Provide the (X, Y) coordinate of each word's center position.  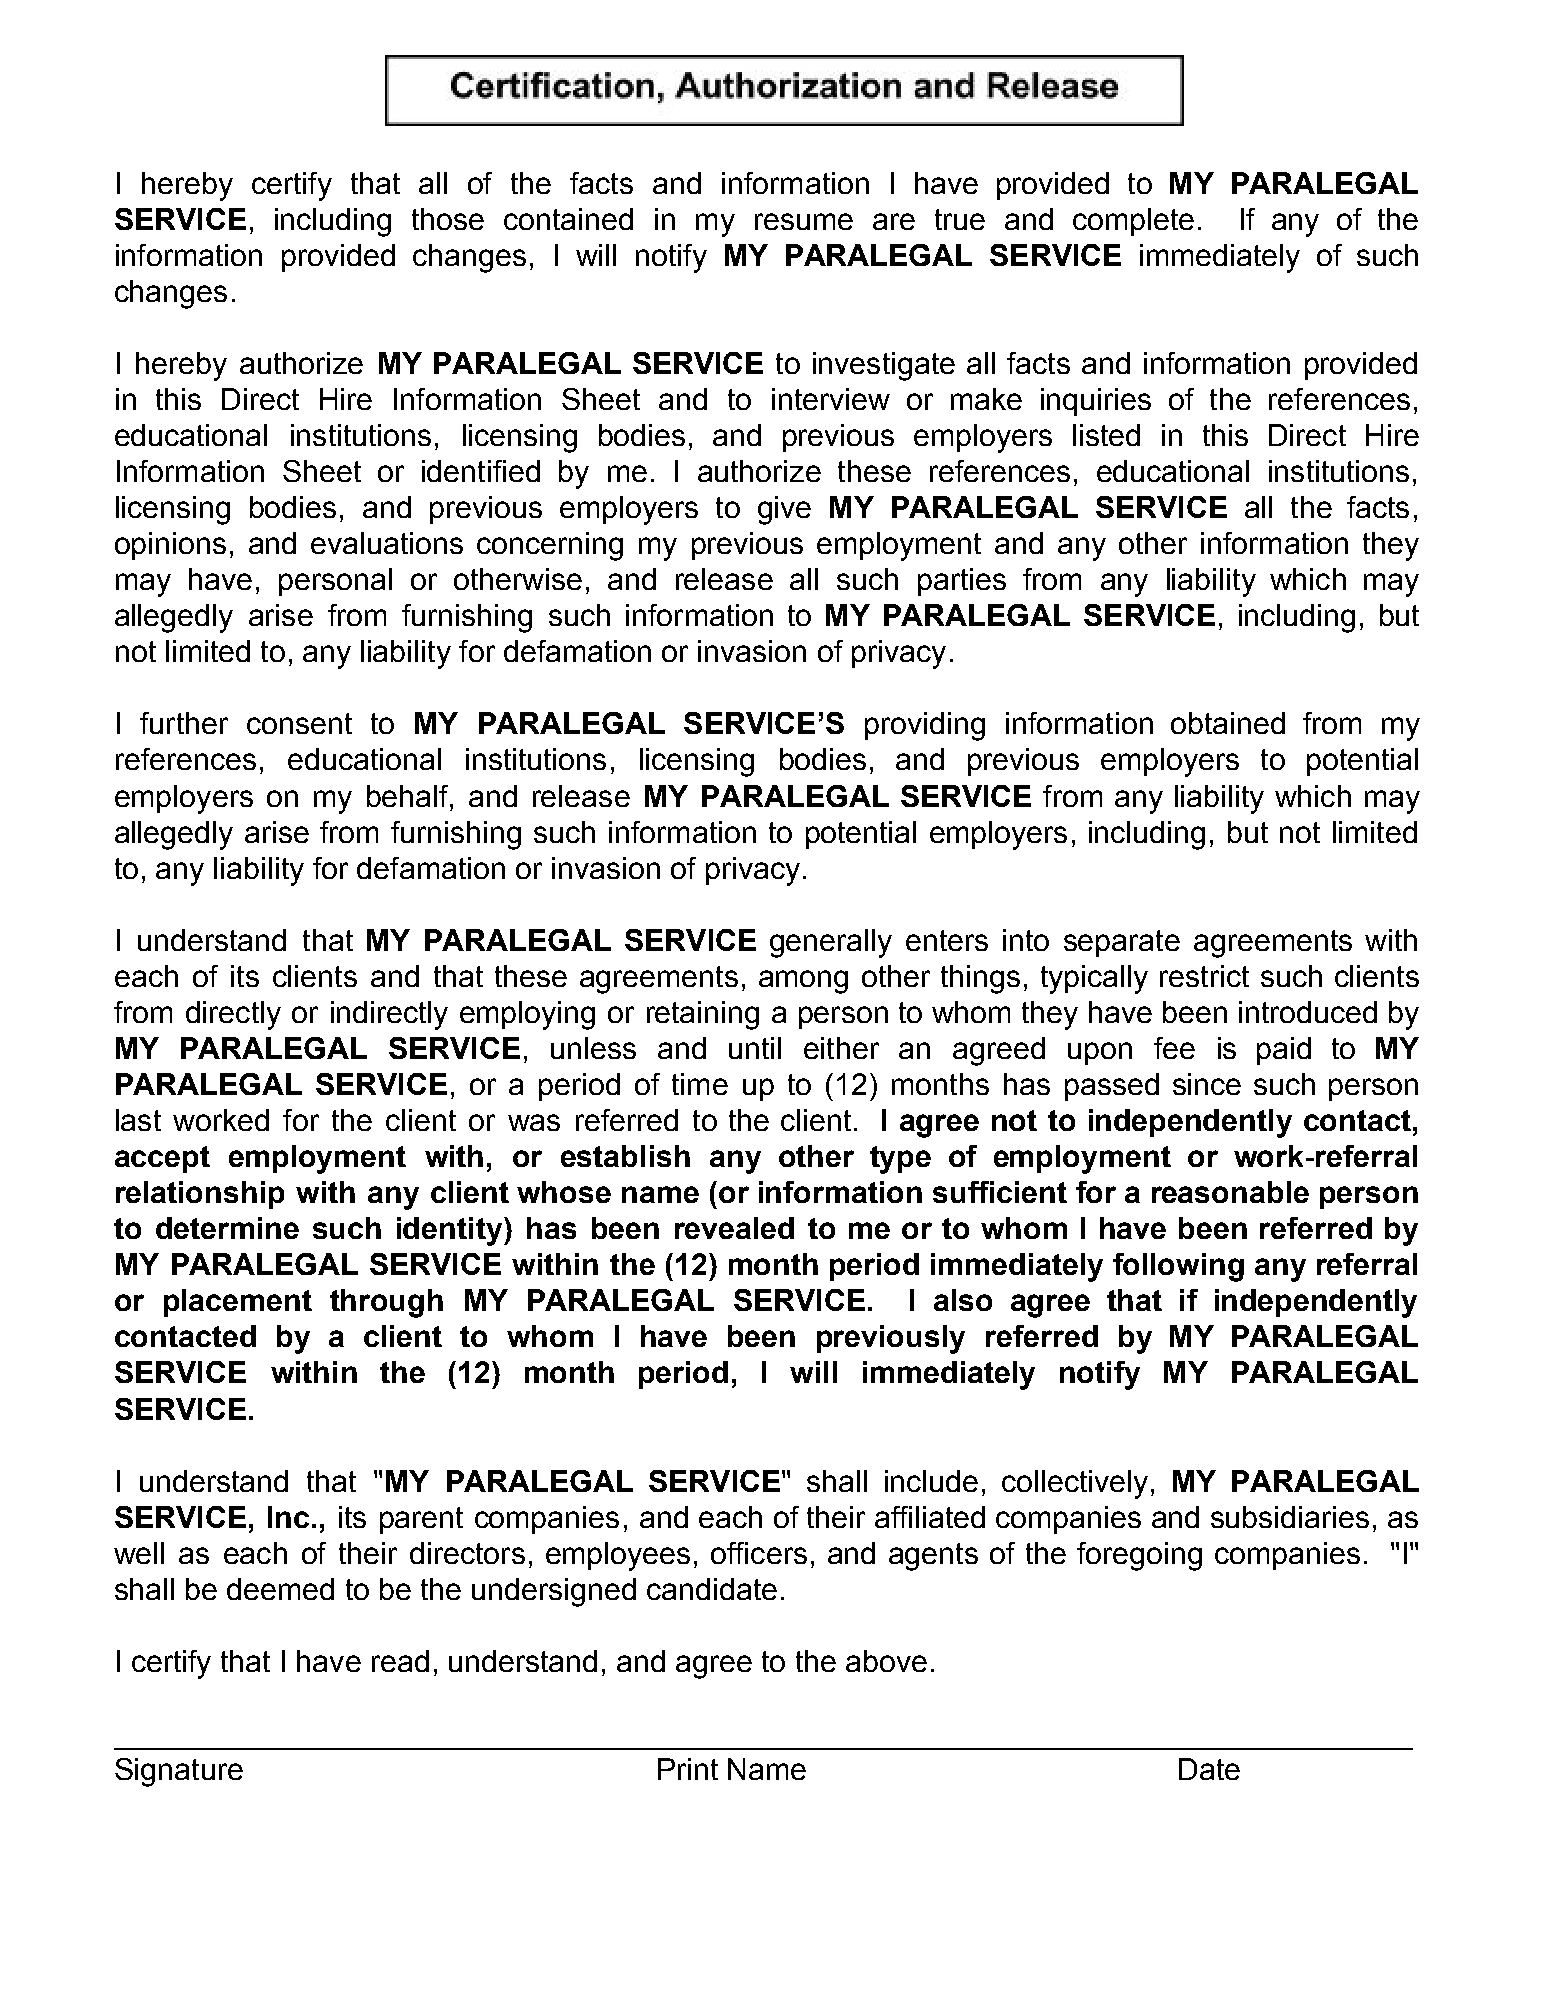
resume (804, 221)
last (138, 1120)
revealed (734, 1228)
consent (299, 723)
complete (1133, 222)
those (448, 219)
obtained (1228, 723)
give (784, 510)
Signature (179, 1772)
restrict (1204, 976)
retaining (703, 1015)
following (1178, 1267)
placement (238, 1303)
